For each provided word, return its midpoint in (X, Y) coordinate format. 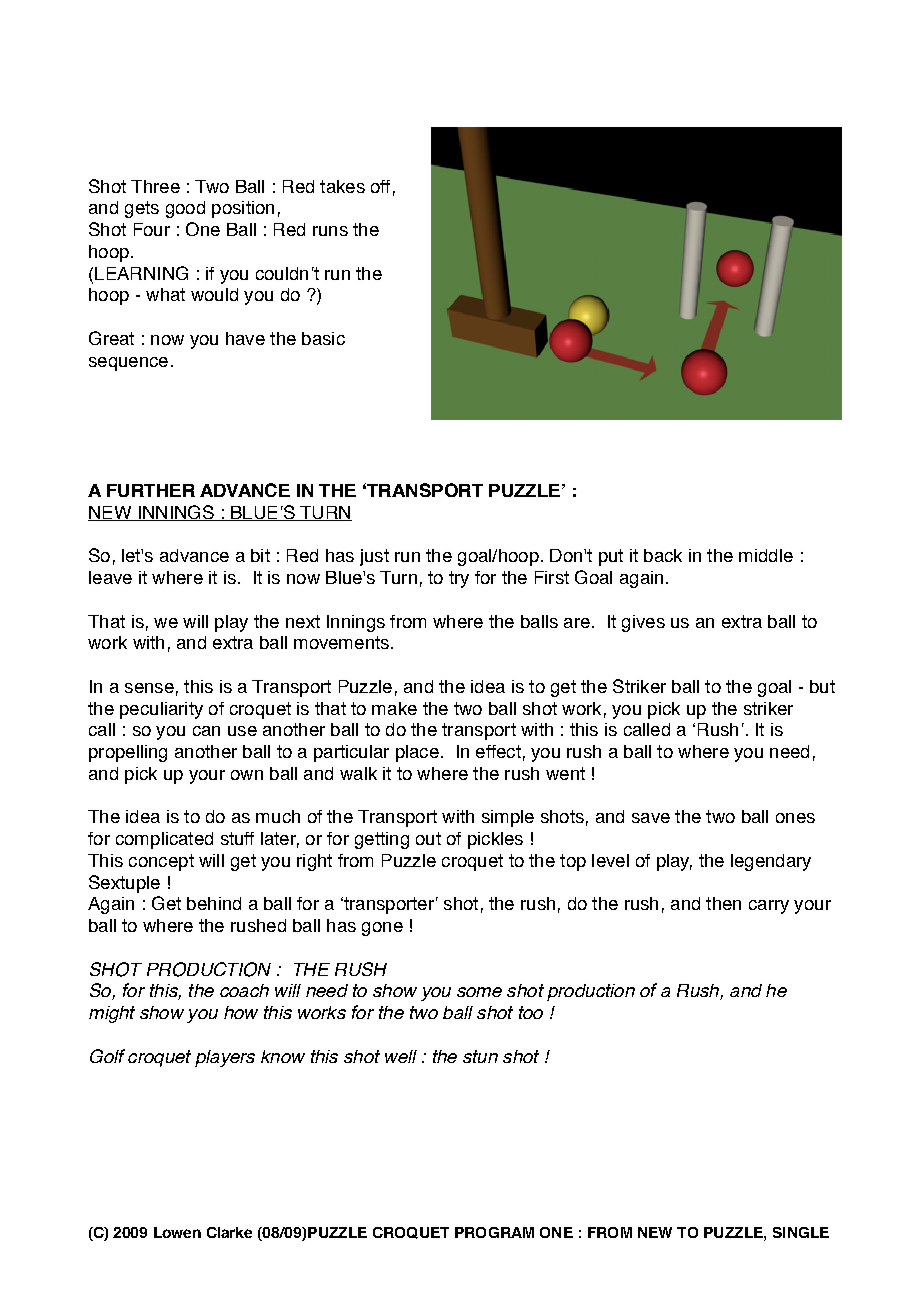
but (822, 686)
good (185, 209)
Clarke (229, 1232)
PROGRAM (494, 1232)
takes (342, 186)
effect (498, 751)
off (380, 186)
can (206, 731)
